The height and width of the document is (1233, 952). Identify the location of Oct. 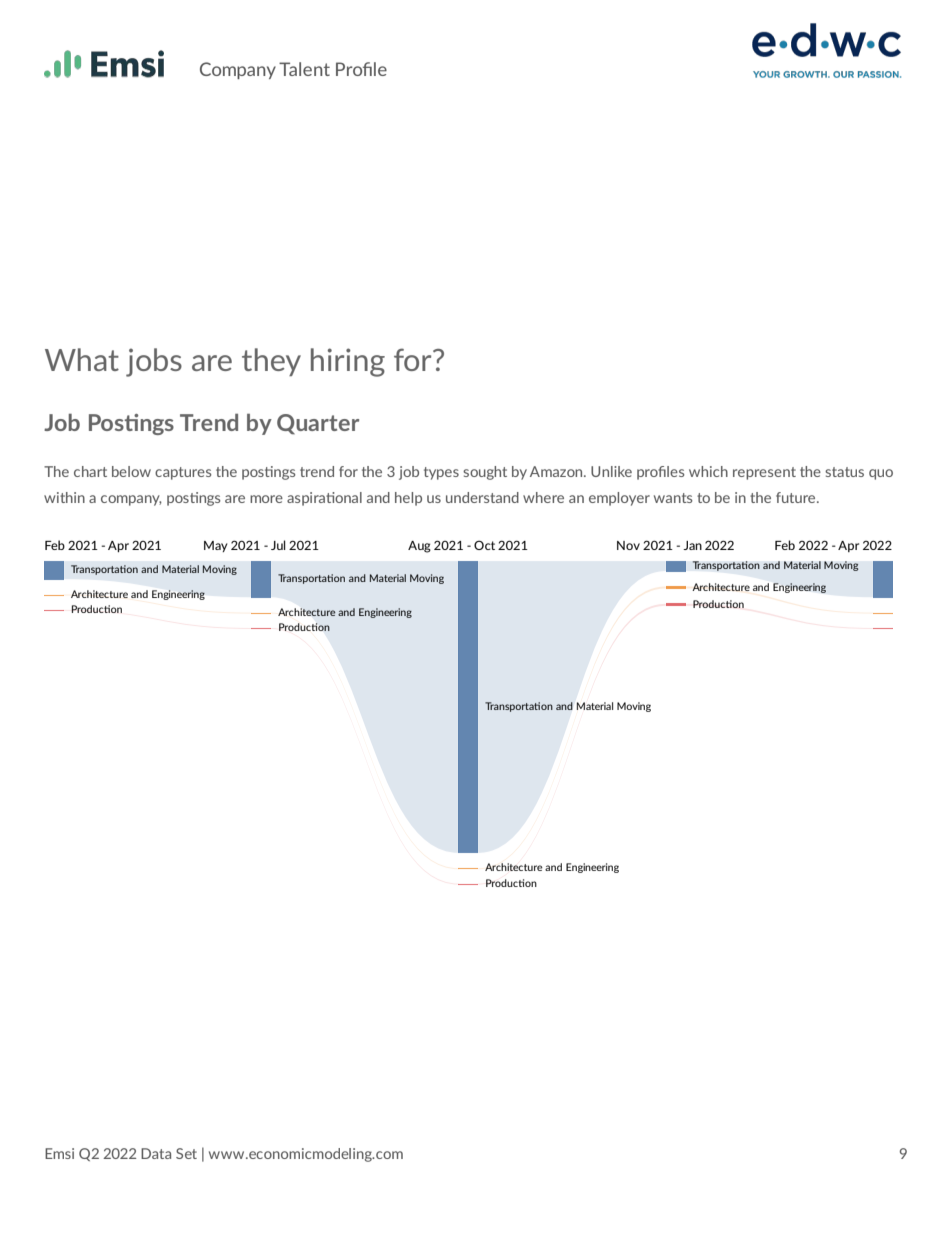
(484, 545).
